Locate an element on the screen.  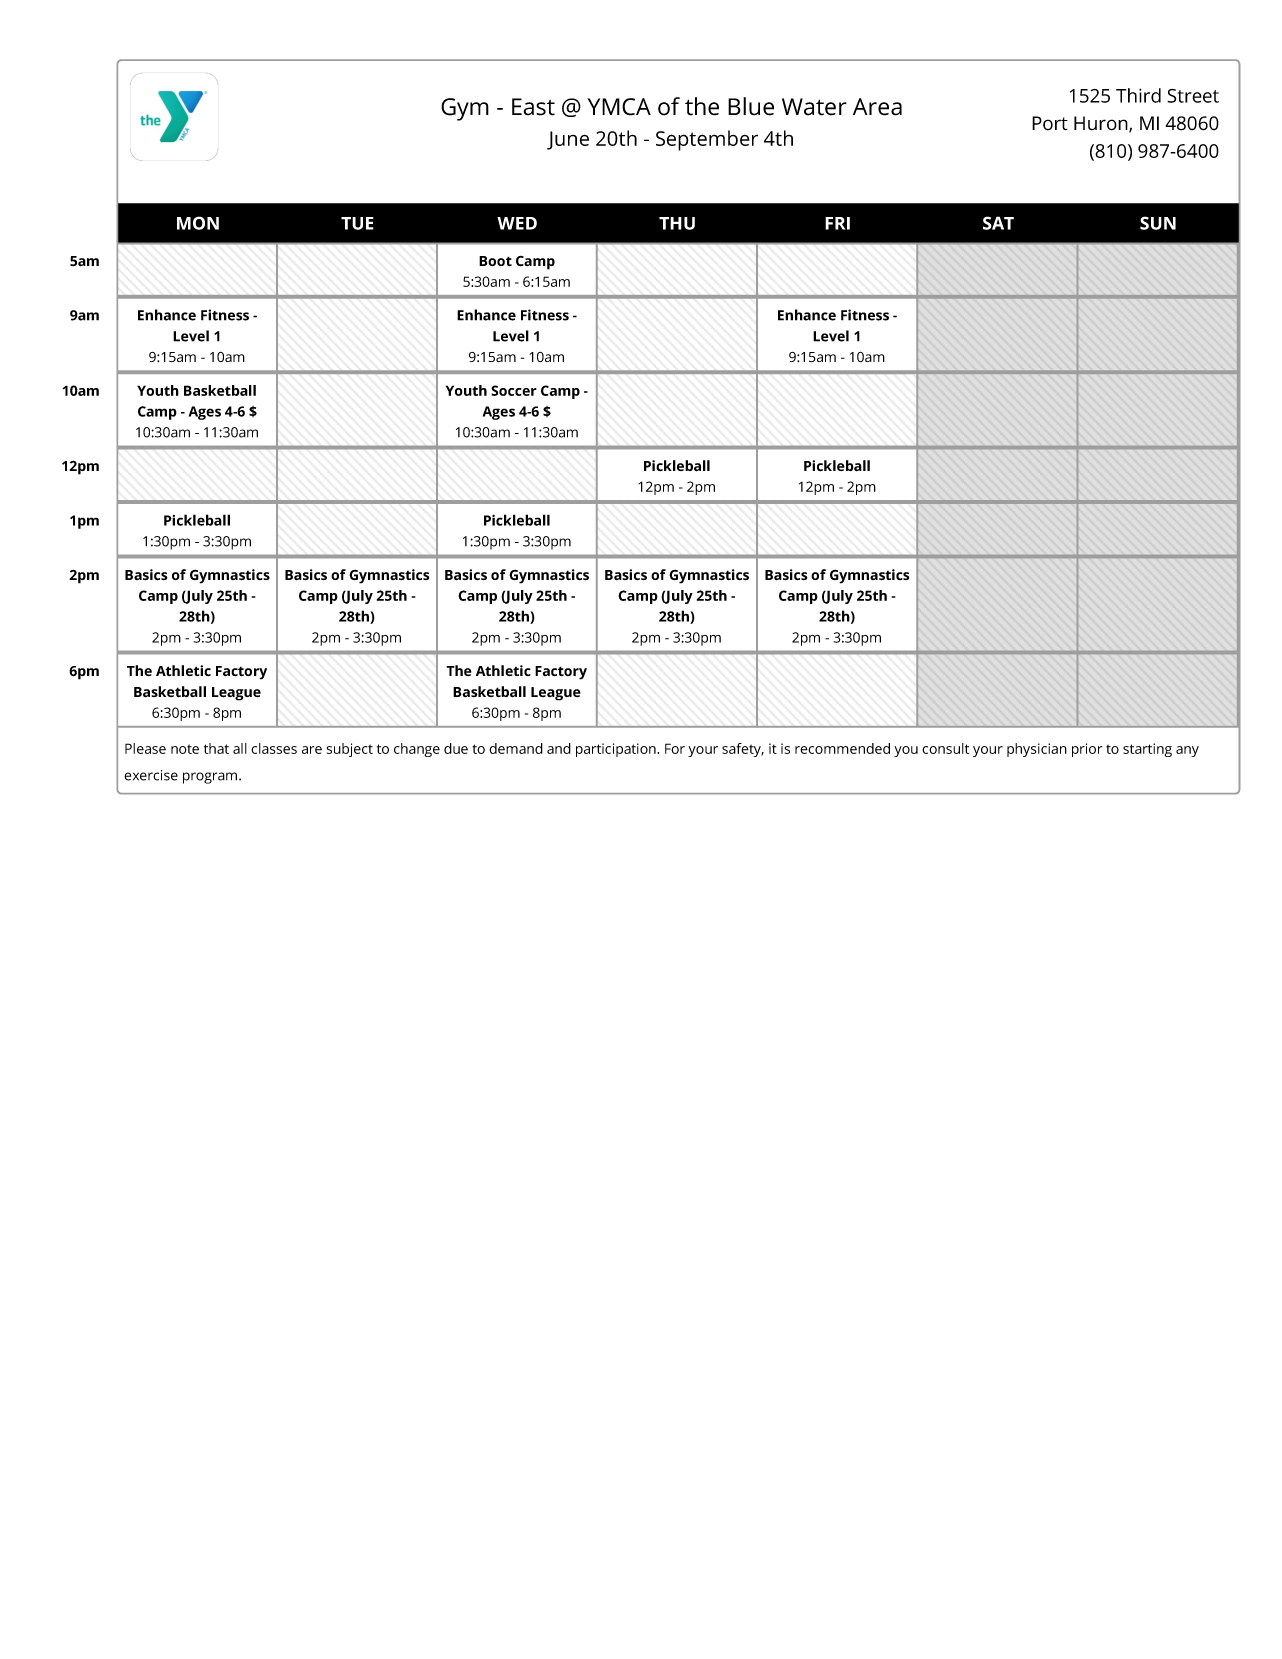
YMCA is located at coordinates (619, 107).
